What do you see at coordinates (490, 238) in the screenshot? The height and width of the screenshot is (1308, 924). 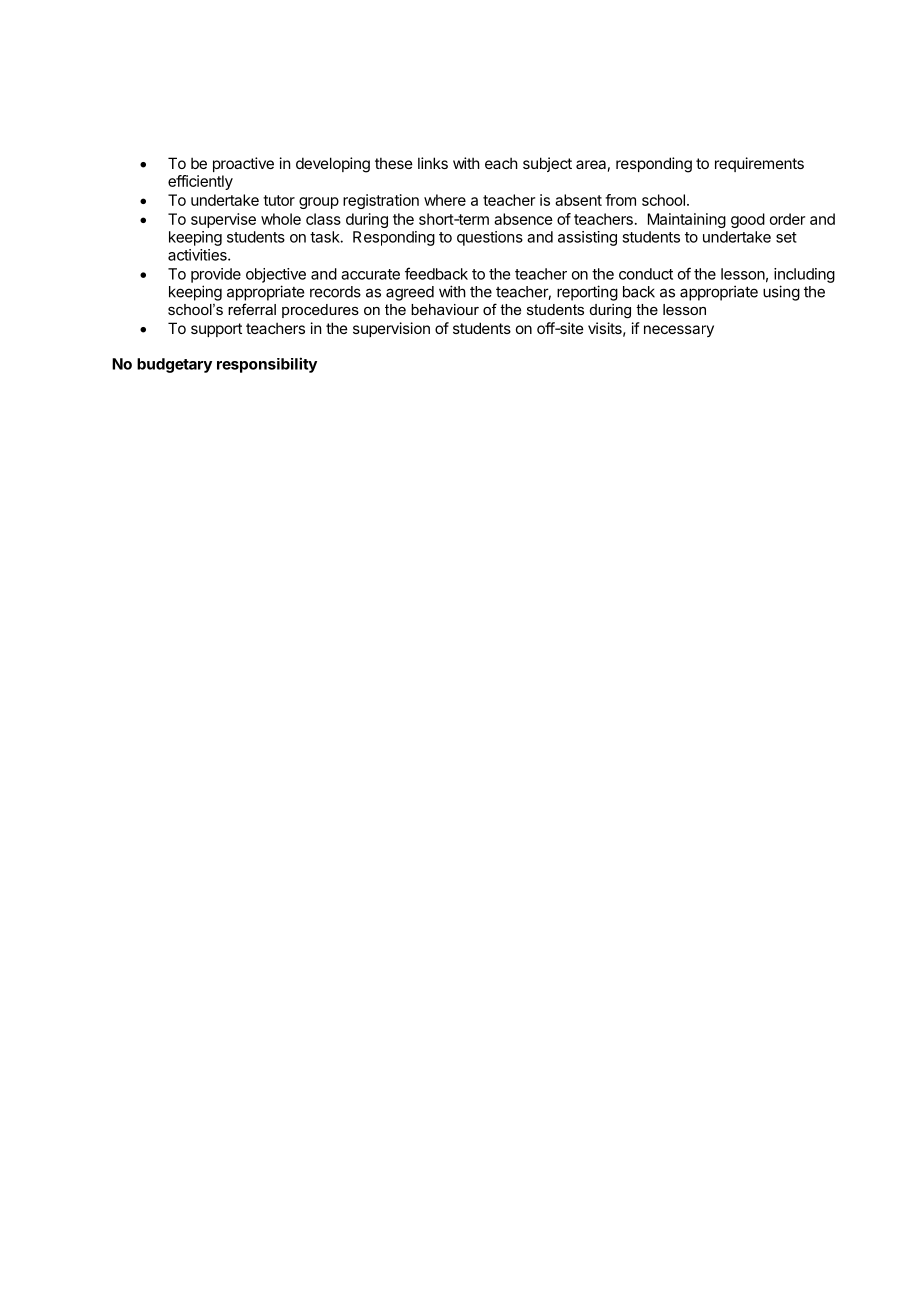 I see `questions` at bounding box center [490, 238].
